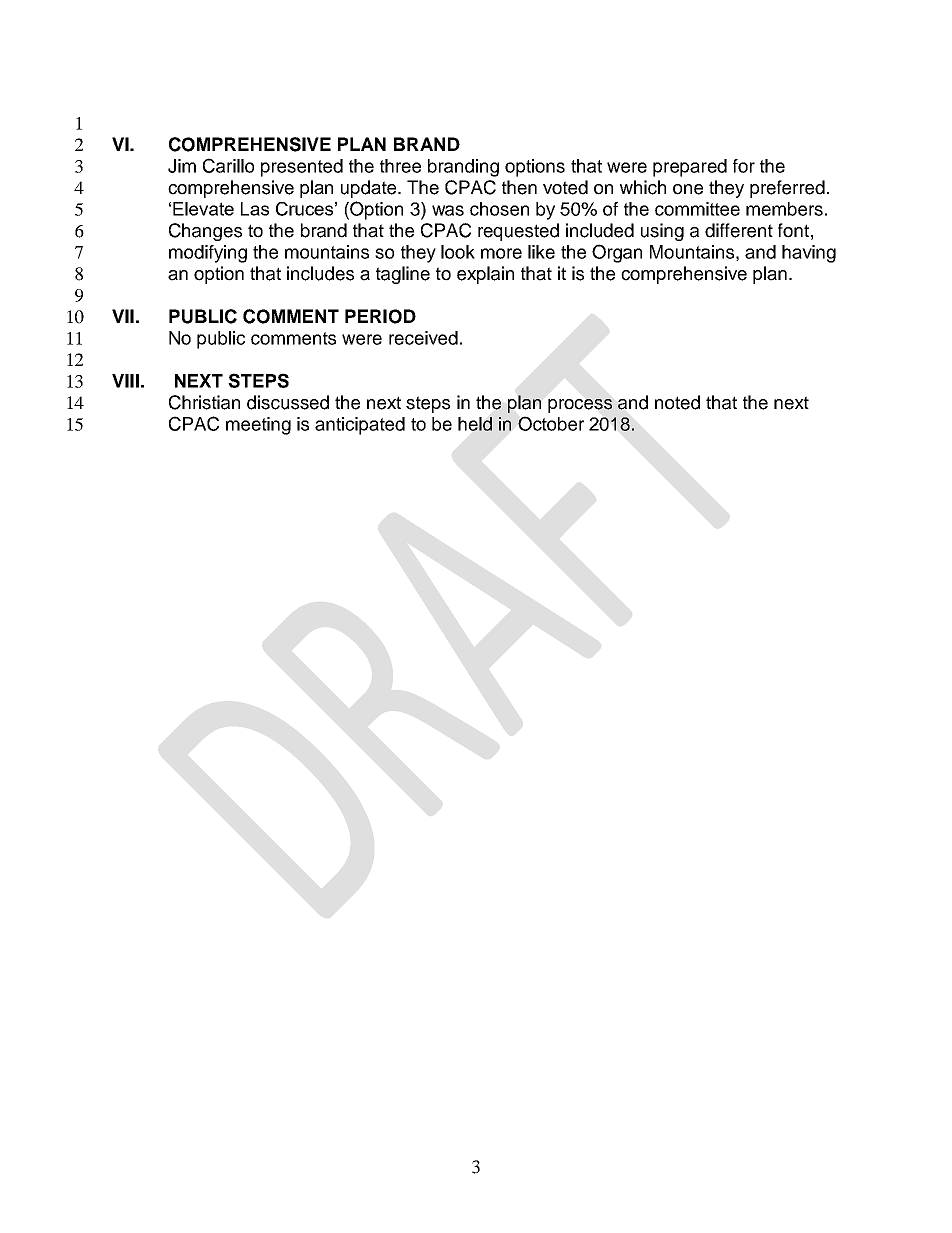  I want to click on held, so click(475, 424).
